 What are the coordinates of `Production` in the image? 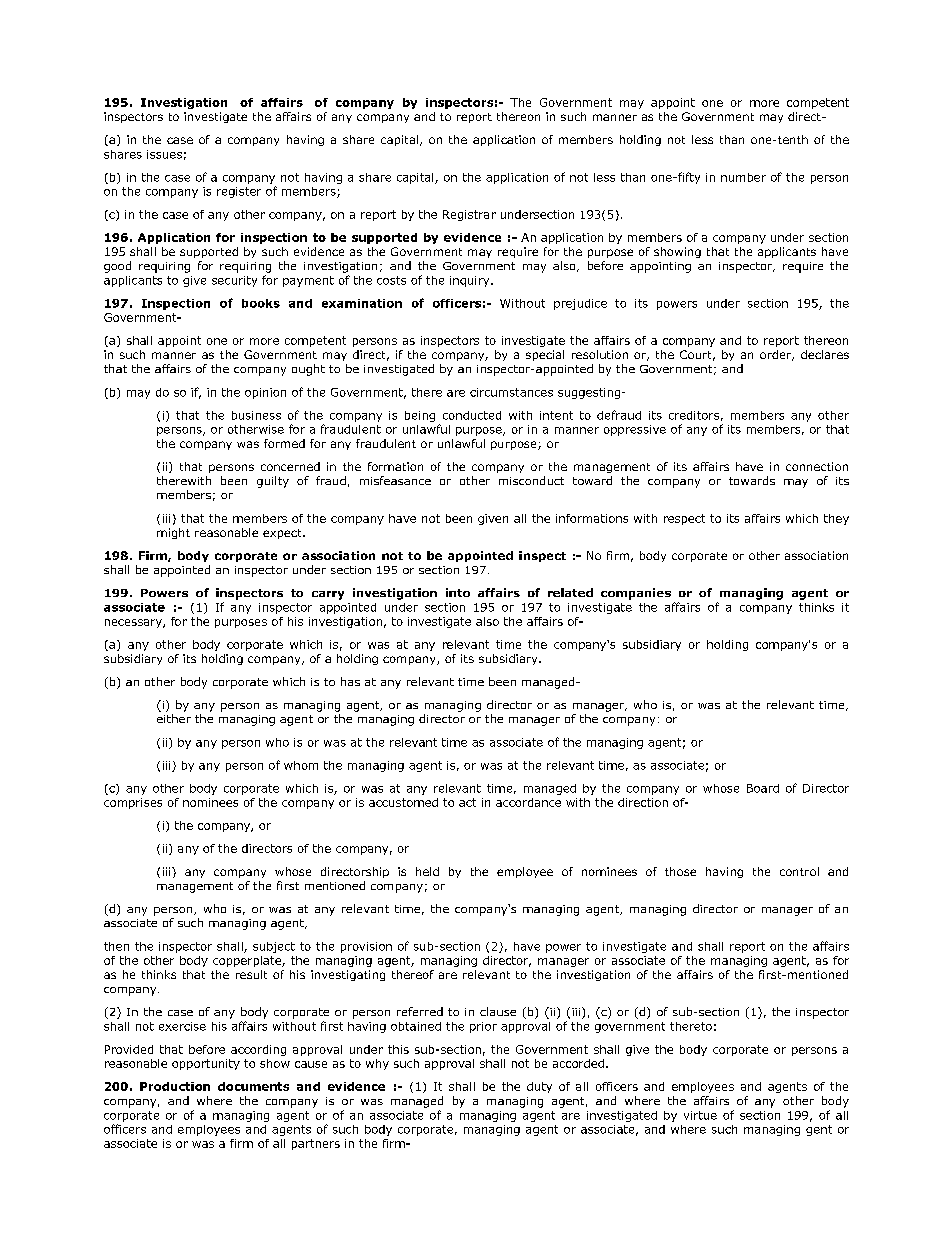 It's located at (175, 1086).
